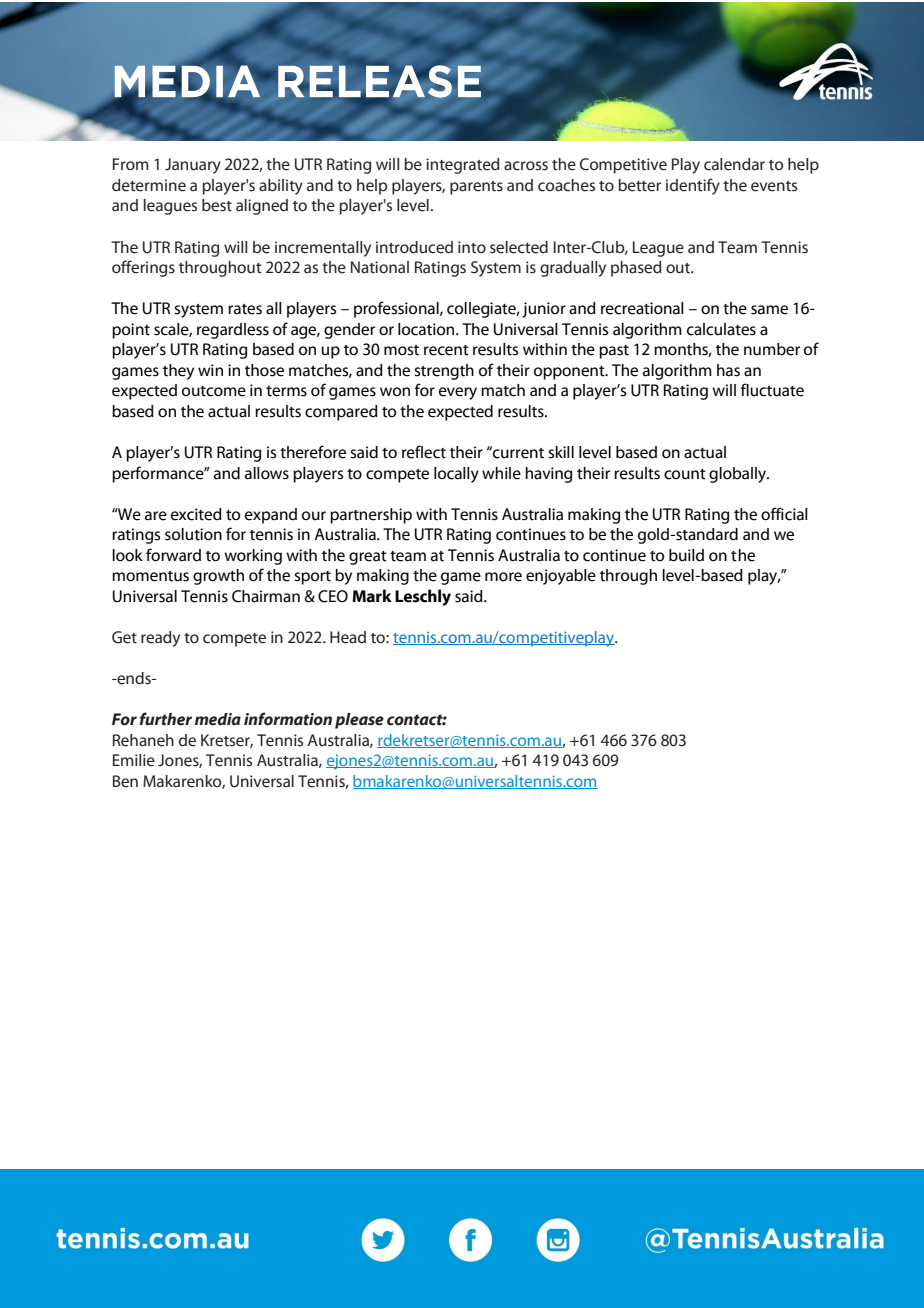  Describe the element at coordinates (427, 329) in the screenshot. I see `location` at that location.
